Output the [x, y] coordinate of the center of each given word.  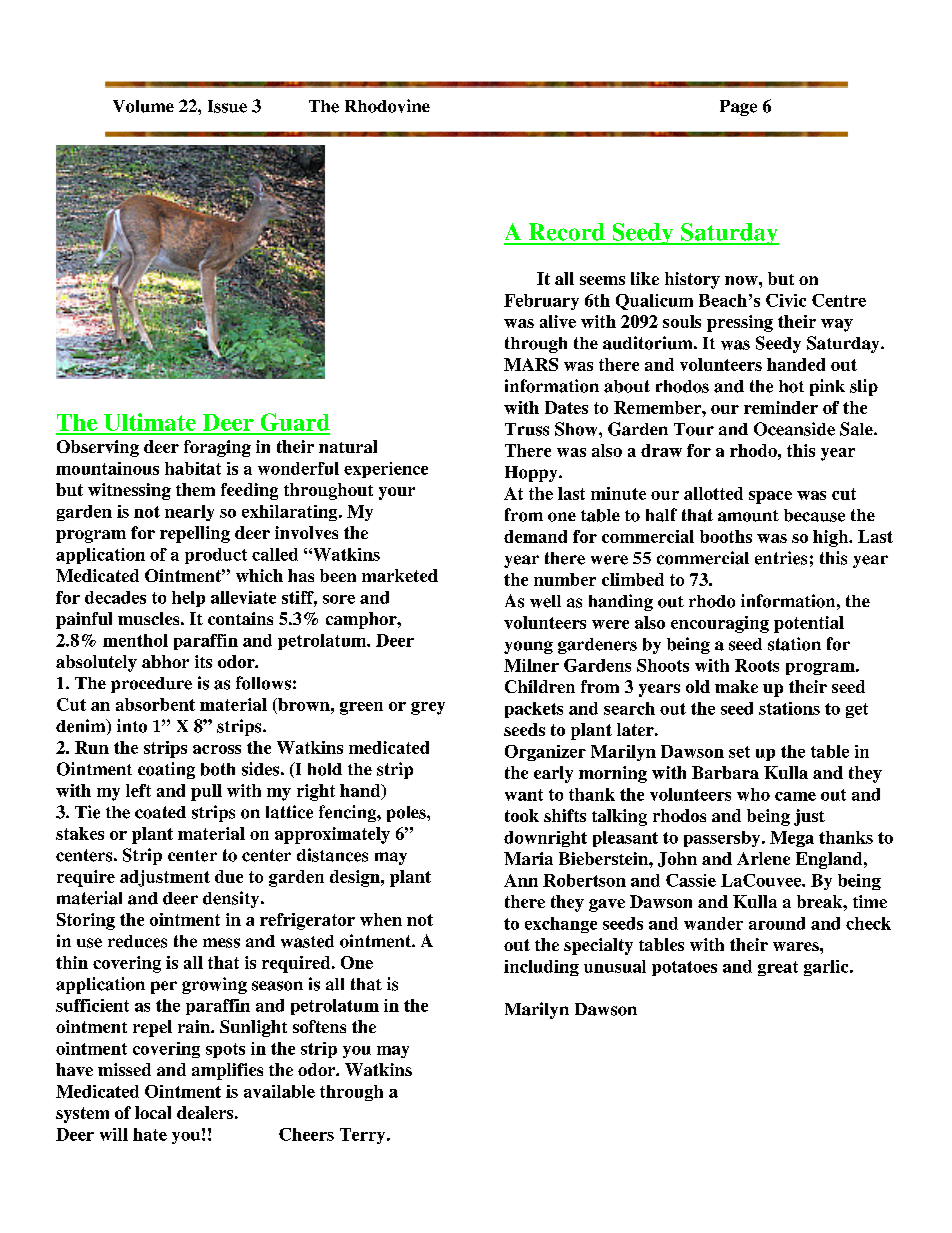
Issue [227, 106]
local [153, 1112]
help [188, 599]
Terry [364, 1136]
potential [809, 624]
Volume [143, 106]
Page [738, 108]
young [528, 647]
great [778, 968]
